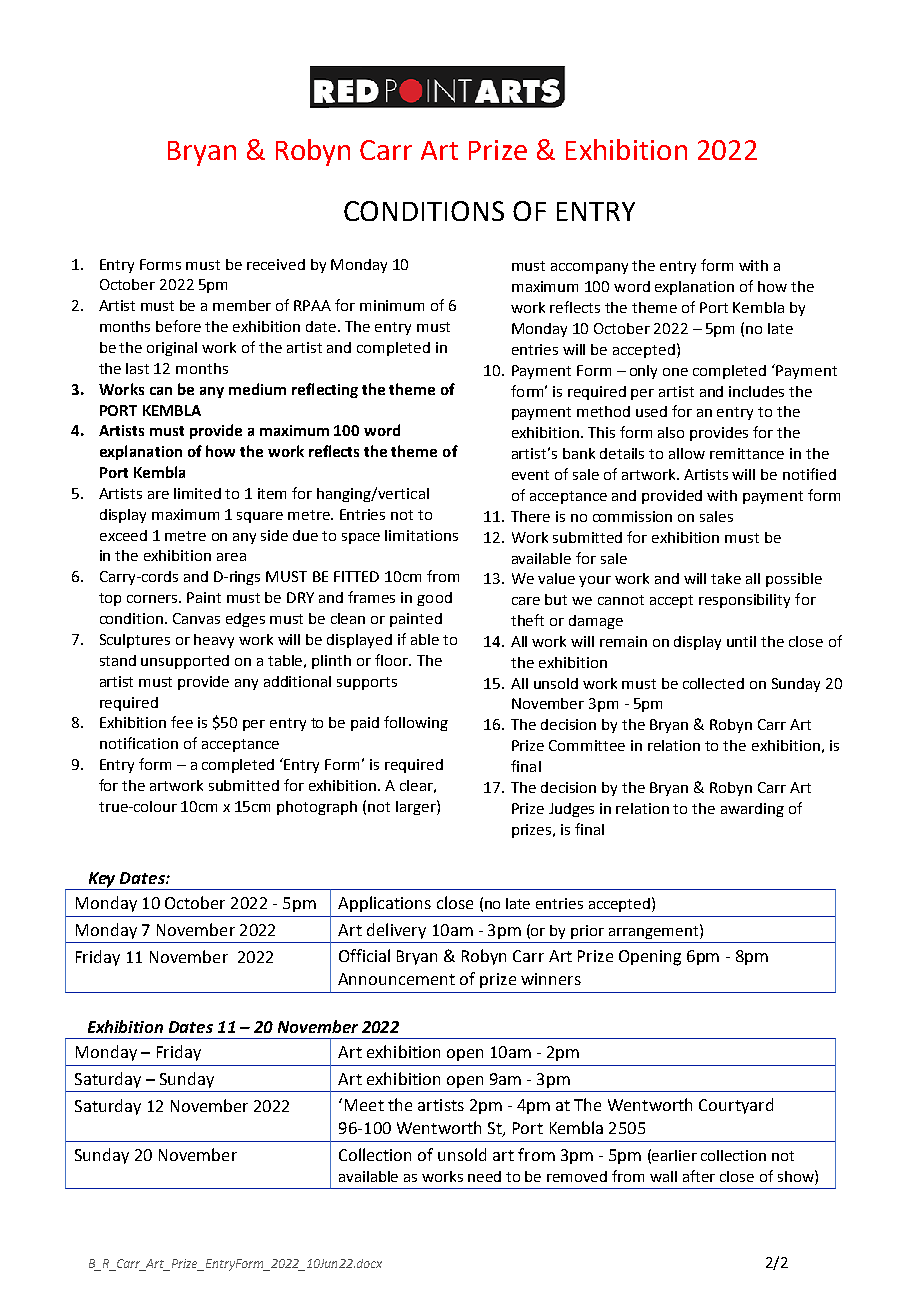 This screenshot has height=1308, width=924. What do you see at coordinates (392, 305) in the screenshot?
I see `minimum` at bounding box center [392, 305].
